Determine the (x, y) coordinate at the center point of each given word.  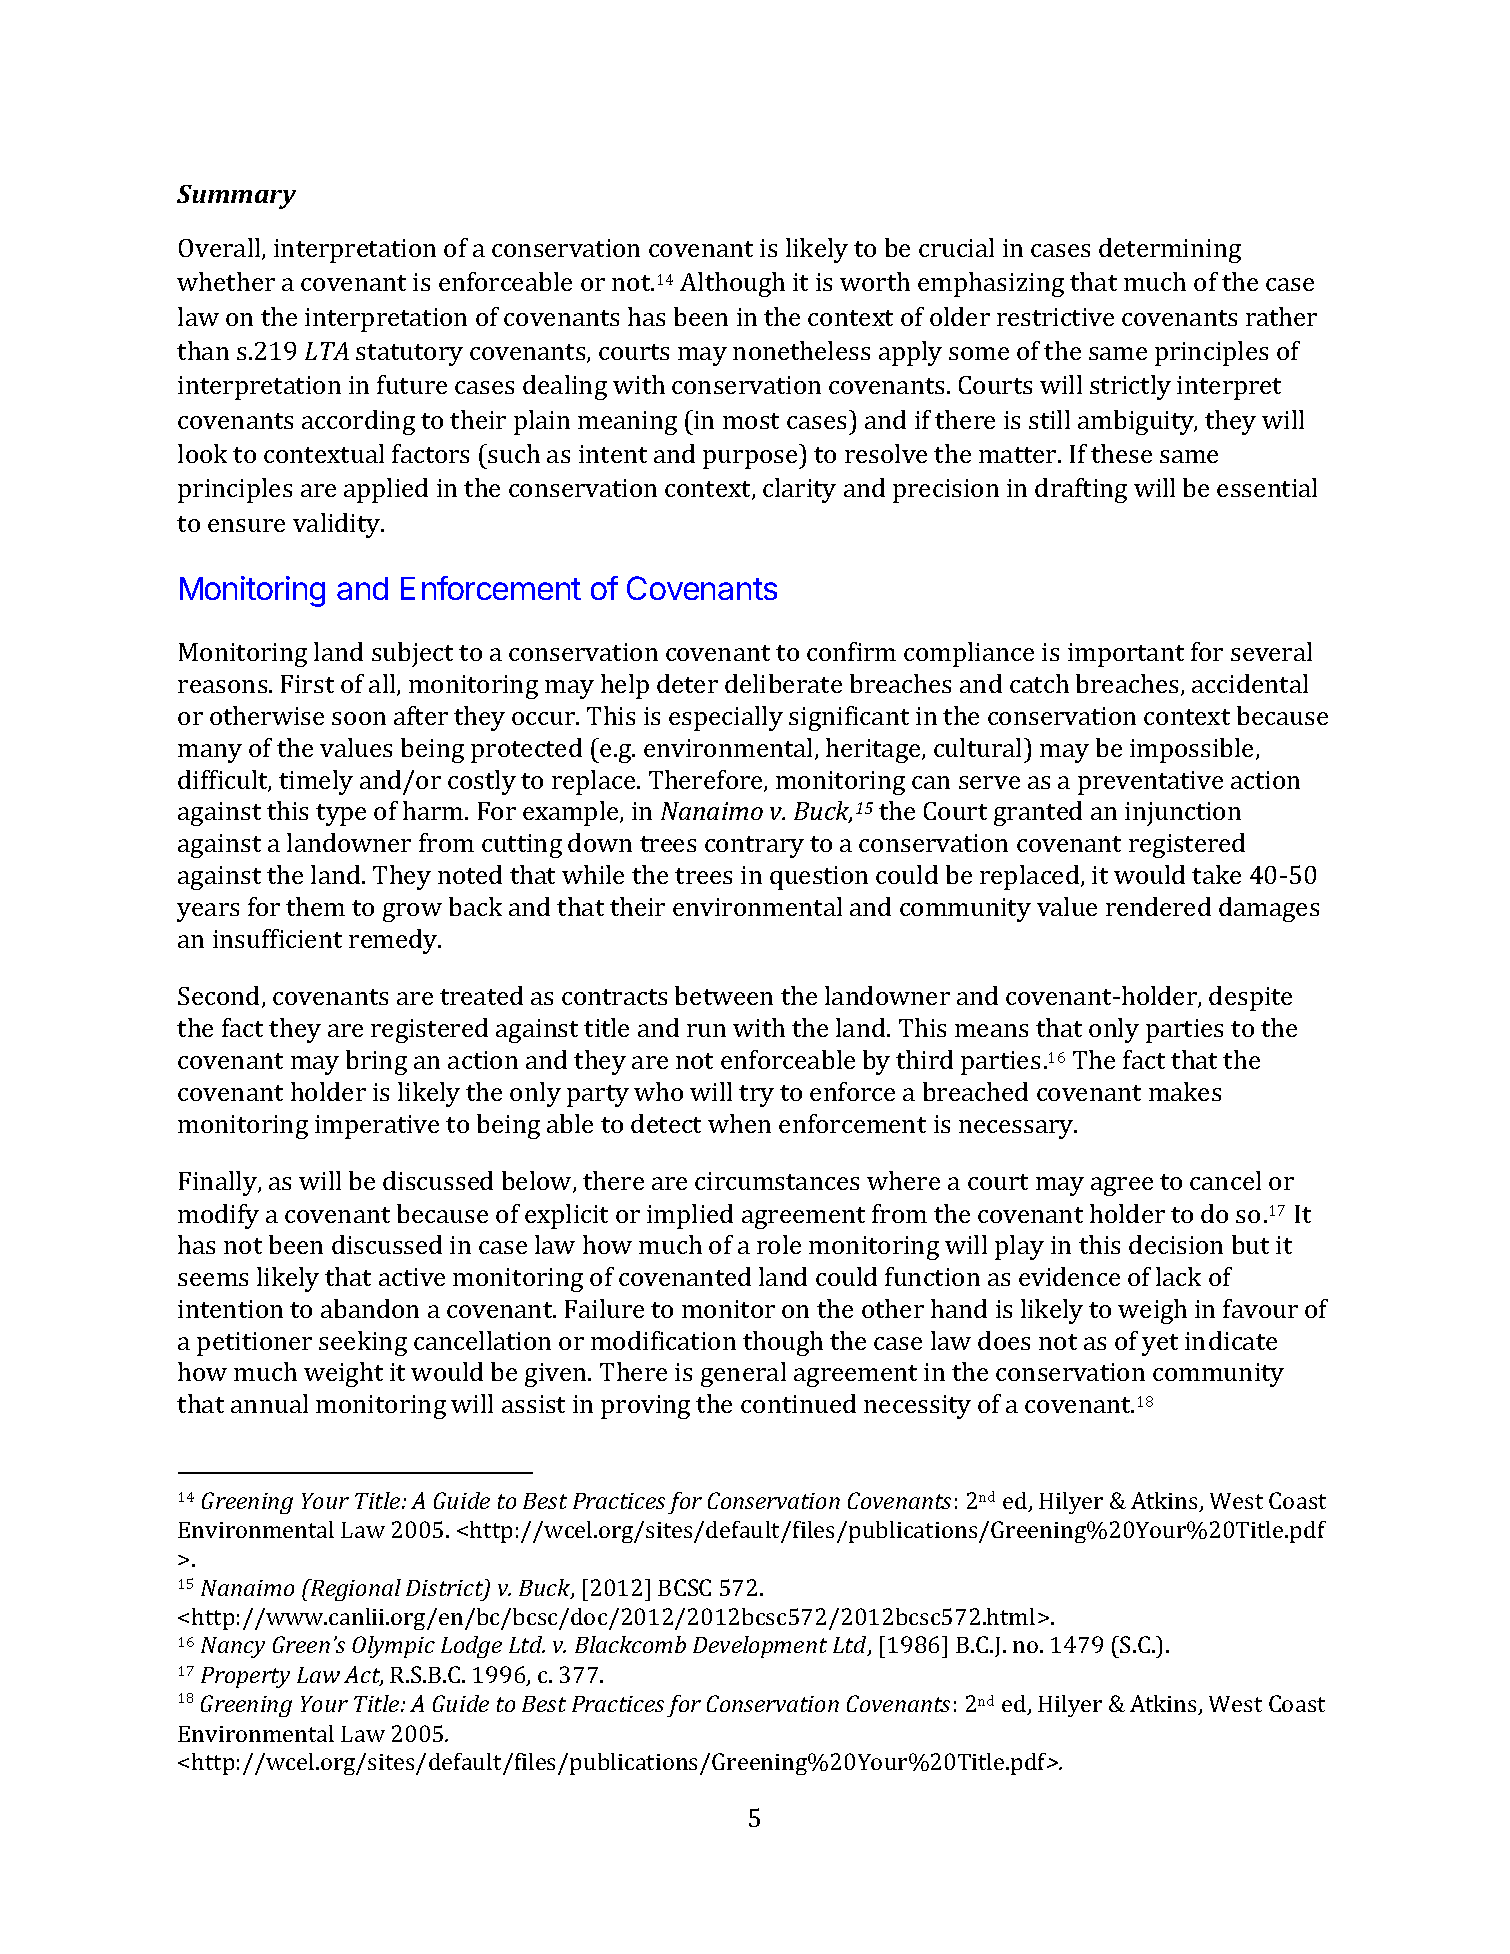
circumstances (777, 1181)
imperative (377, 1127)
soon (359, 718)
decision (1176, 1244)
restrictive (1055, 317)
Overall (221, 249)
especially (726, 718)
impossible (1191, 750)
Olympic (393, 1647)
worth (875, 281)
